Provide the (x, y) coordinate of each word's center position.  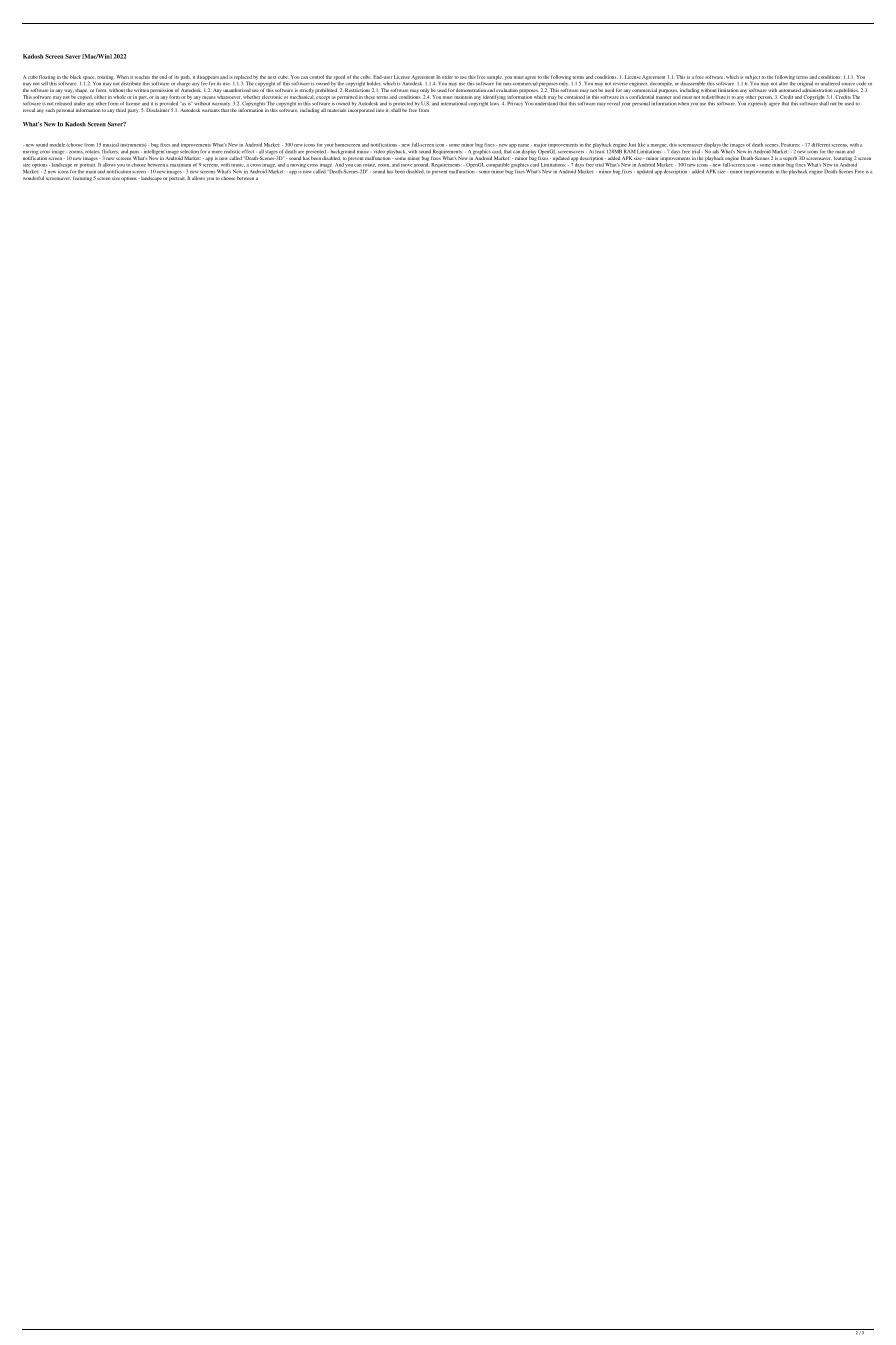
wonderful (33, 178)
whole (119, 97)
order (447, 77)
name (525, 145)
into (380, 110)
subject (752, 78)
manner (664, 97)
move (407, 165)
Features (790, 145)
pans (134, 154)
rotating (106, 77)
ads (716, 151)
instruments (133, 145)
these (369, 97)
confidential (641, 97)
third (121, 110)
